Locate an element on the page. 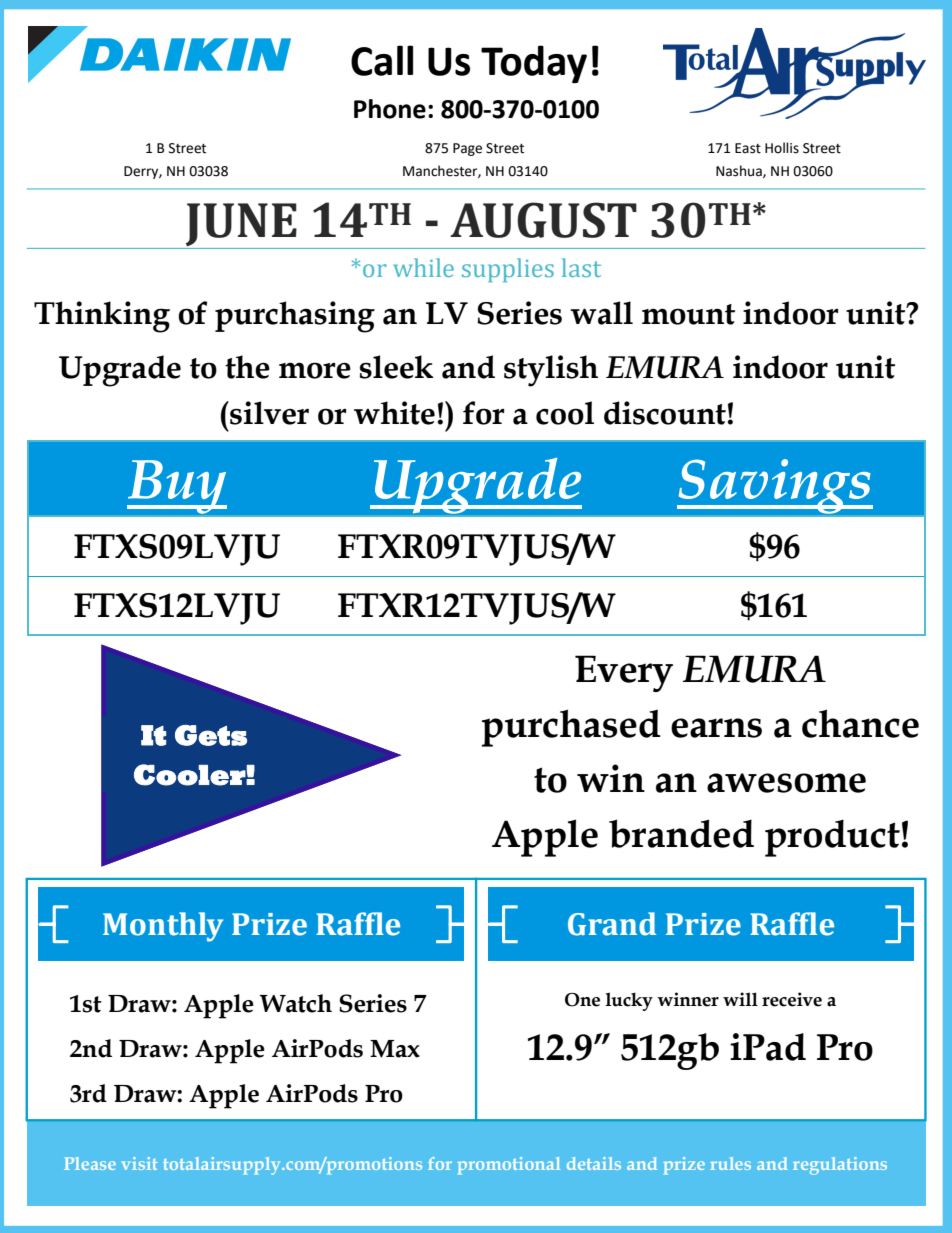 The image size is (952, 1233). Hollis is located at coordinates (782, 148).
